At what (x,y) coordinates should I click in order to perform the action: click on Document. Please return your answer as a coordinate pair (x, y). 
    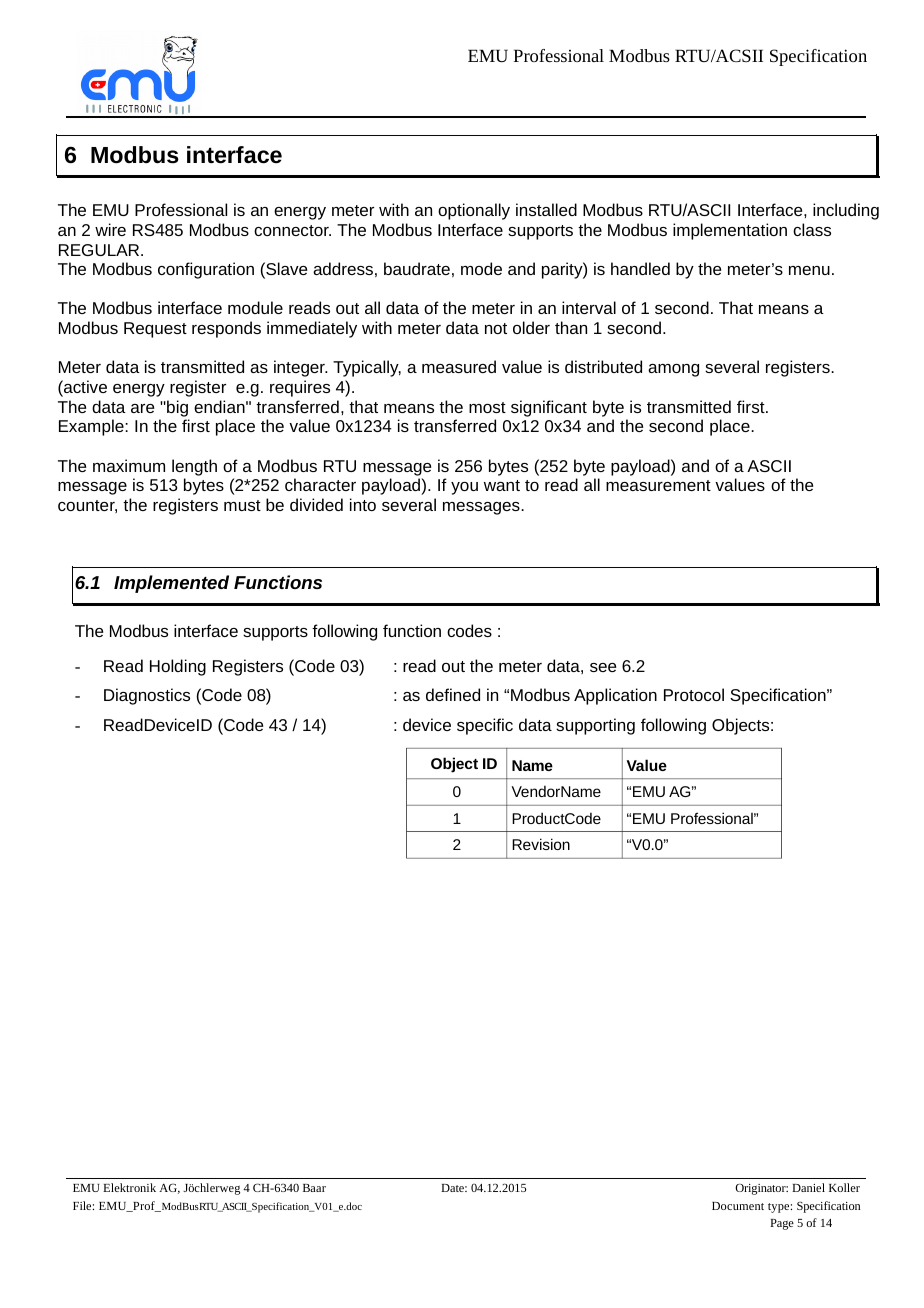
    Looking at the image, I should click on (738, 1206).
